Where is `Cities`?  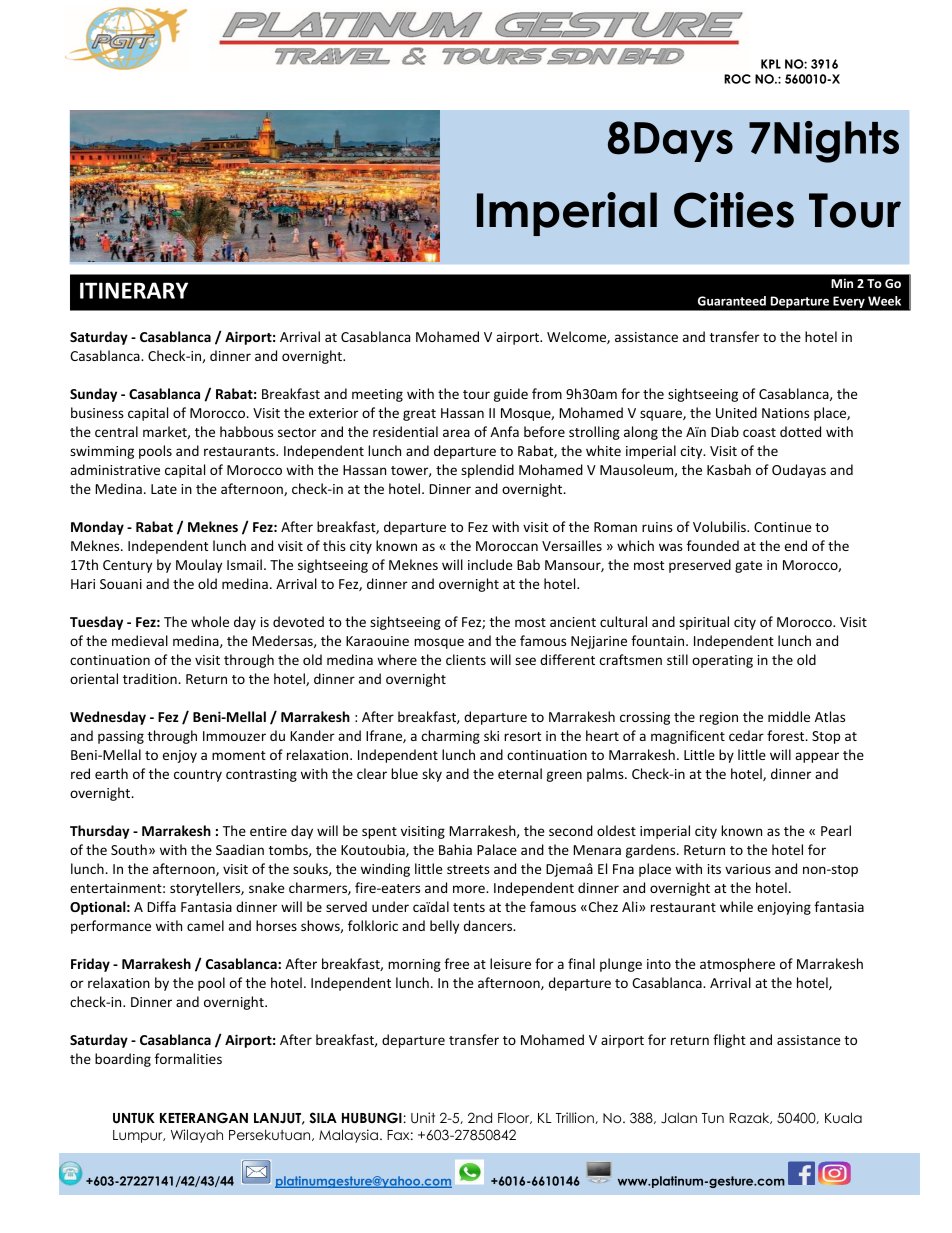
Cities is located at coordinates (734, 210).
